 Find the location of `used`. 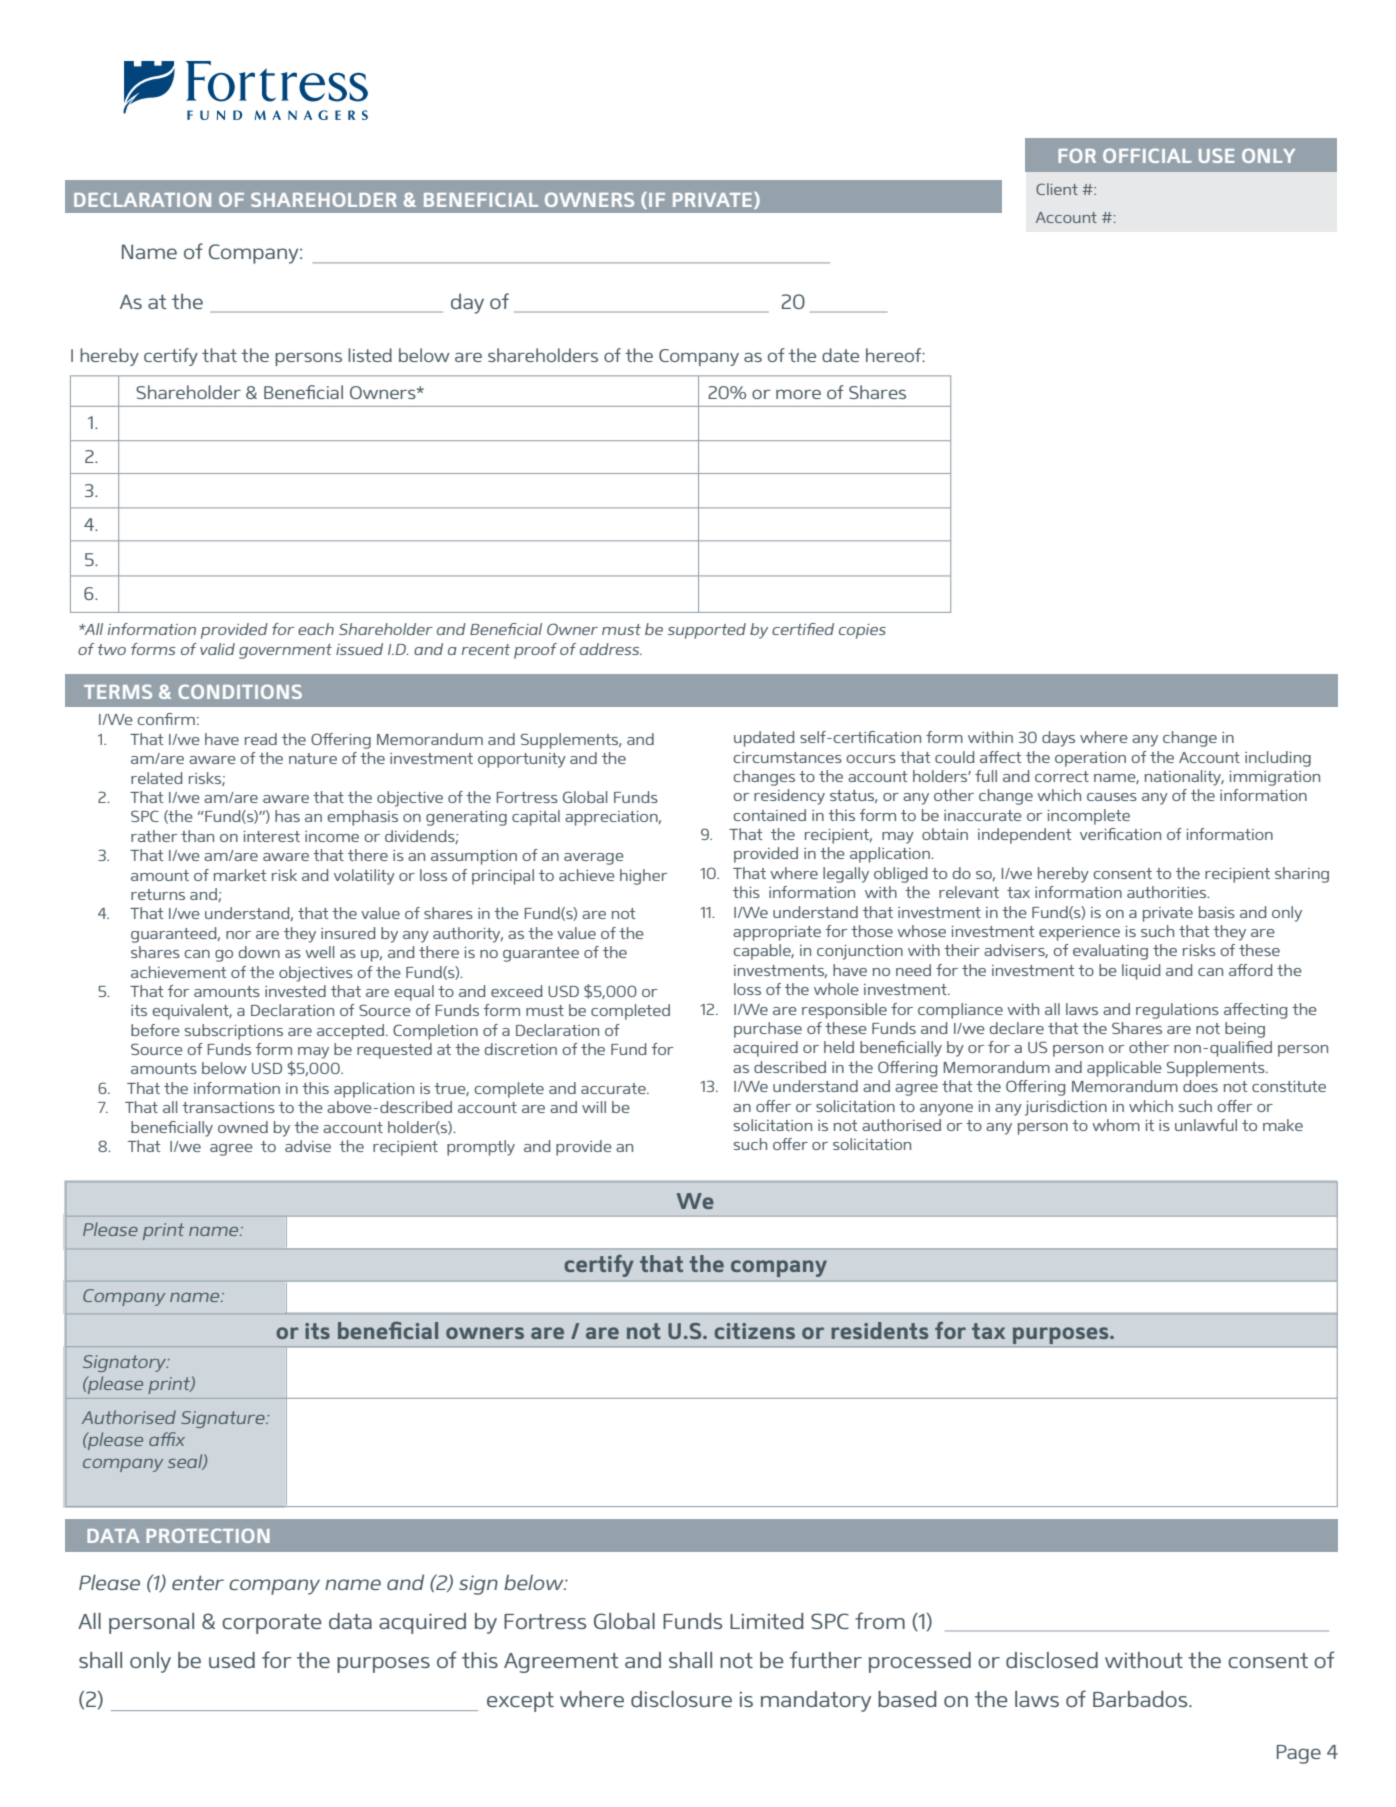

used is located at coordinates (232, 1660).
